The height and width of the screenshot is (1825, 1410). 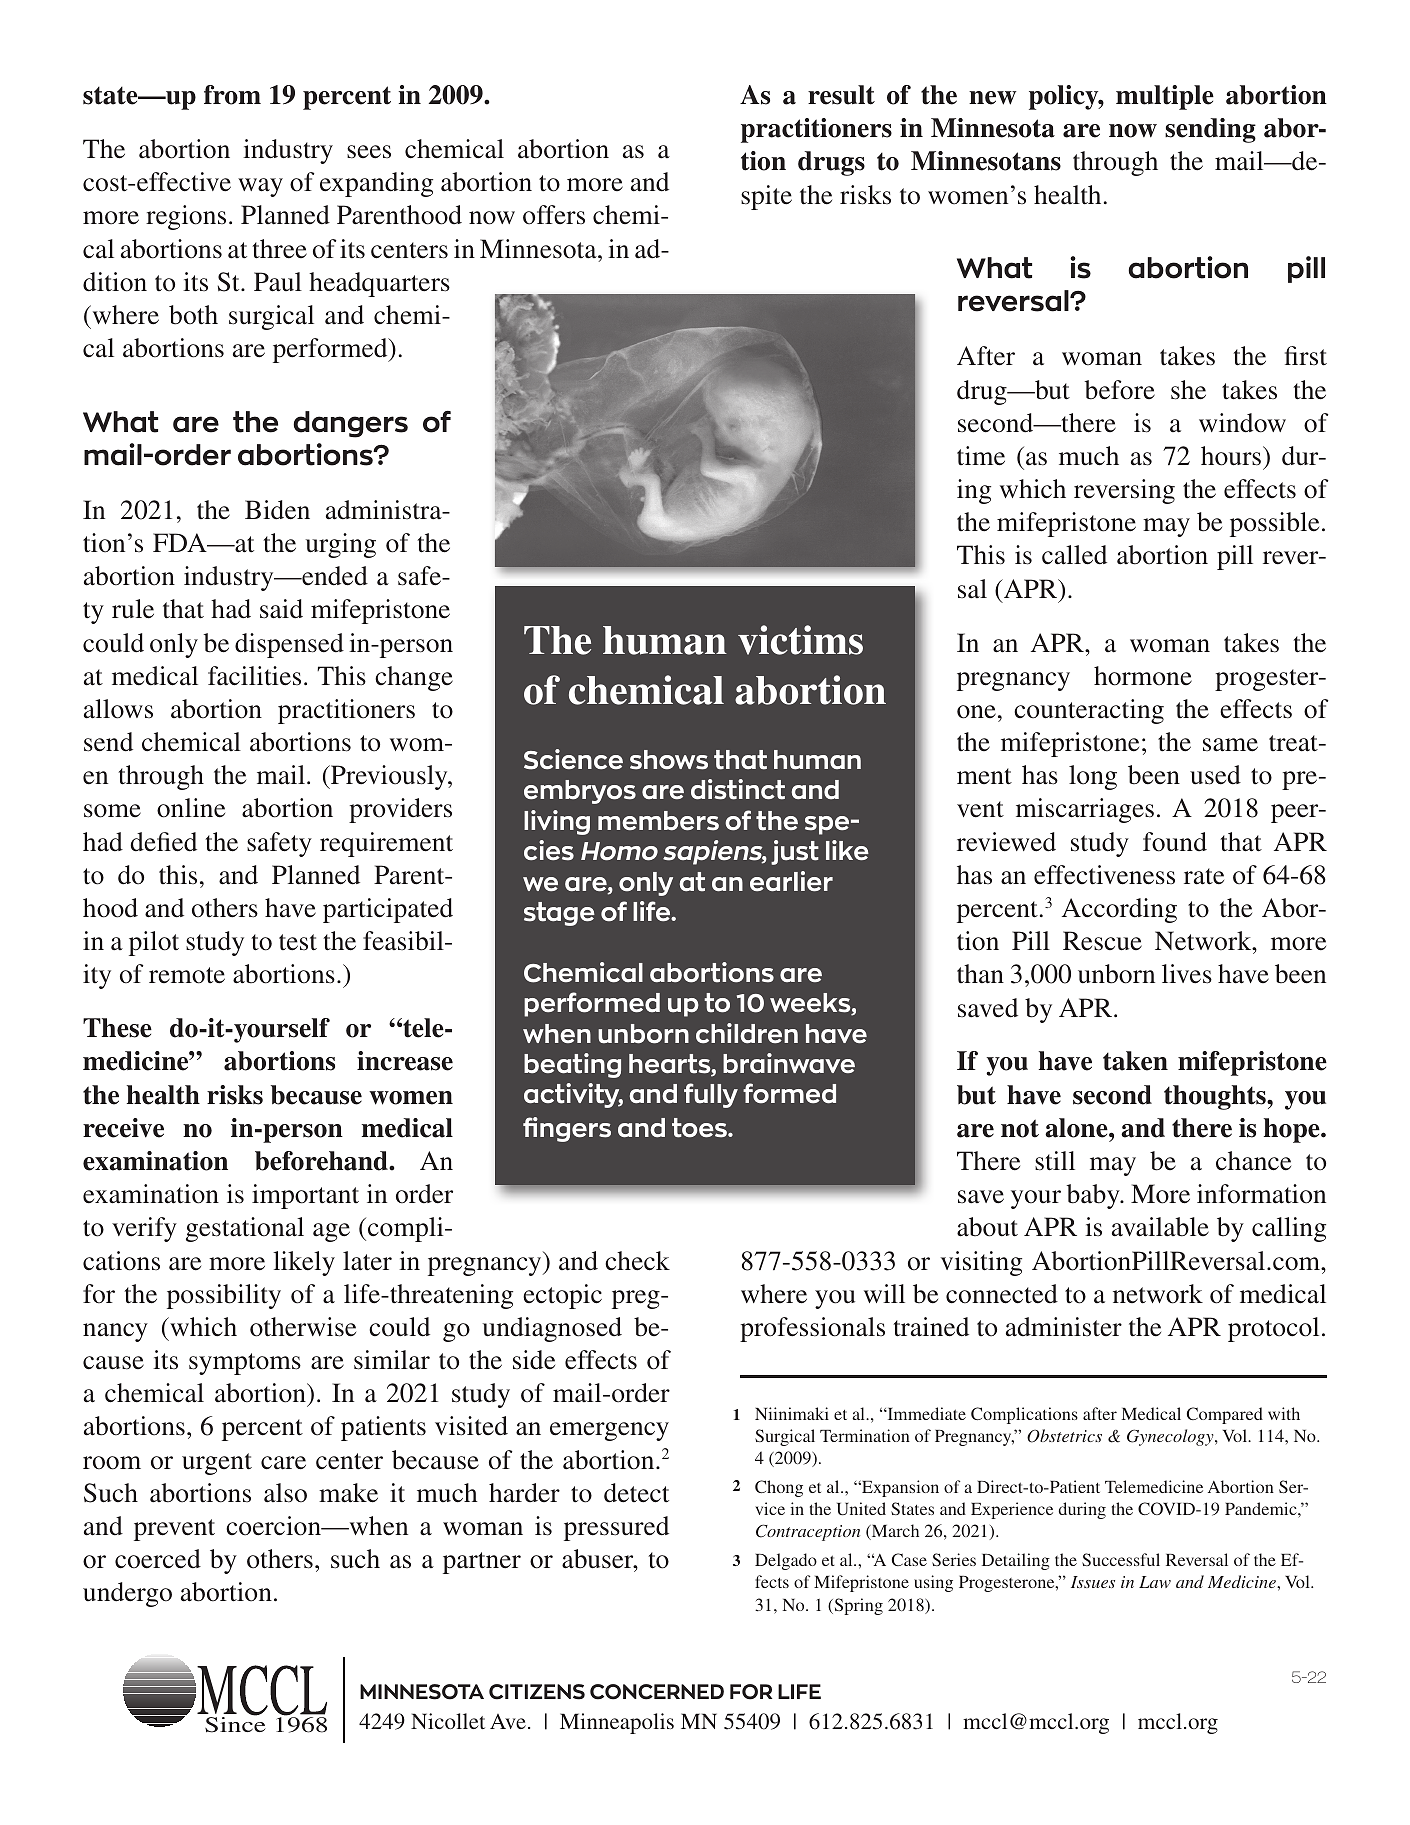 I want to click on Biden, so click(x=277, y=510).
